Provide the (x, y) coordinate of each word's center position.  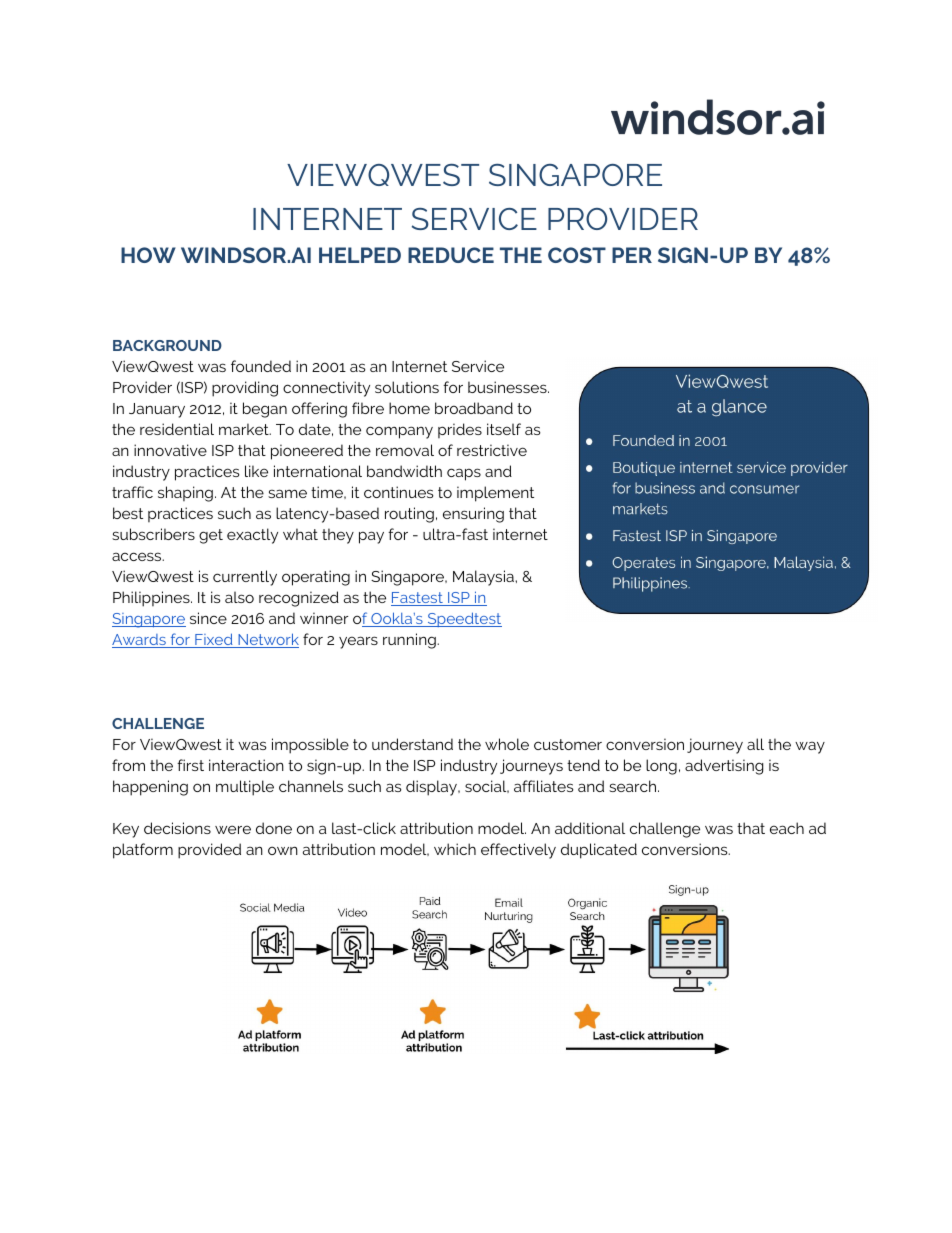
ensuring (473, 515)
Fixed (214, 640)
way (810, 748)
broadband (474, 408)
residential (177, 429)
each (787, 828)
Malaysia (484, 578)
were (233, 829)
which (455, 849)
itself (504, 429)
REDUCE (451, 255)
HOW (148, 255)
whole (507, 744)
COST (577, 255)
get (211, 536)
